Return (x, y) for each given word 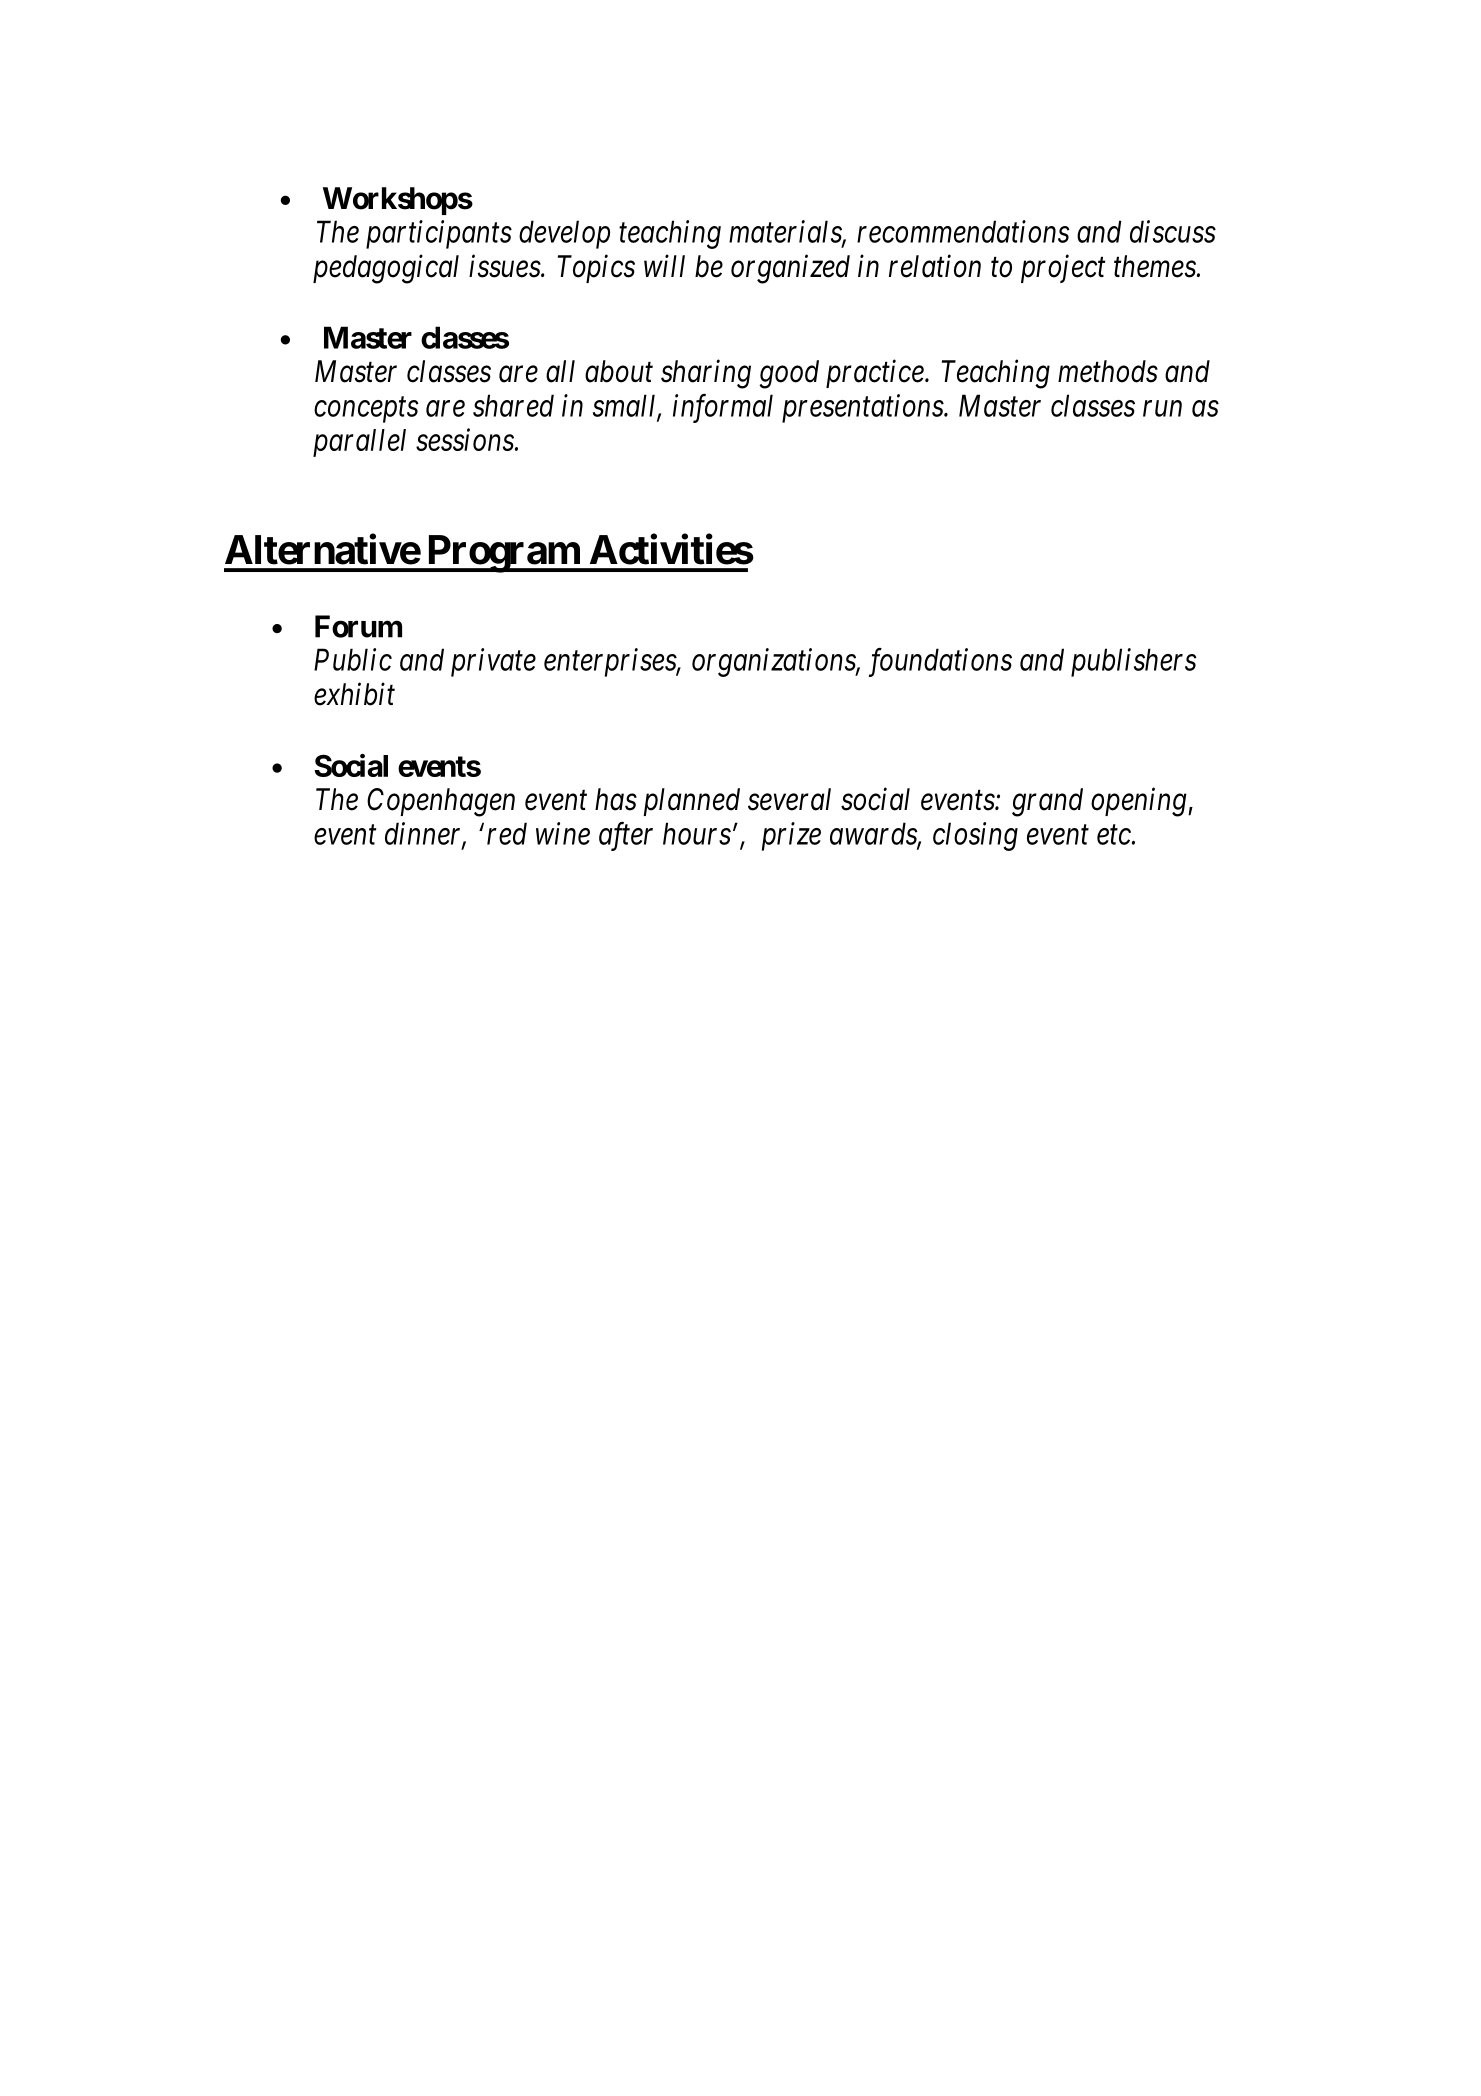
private (493, 663)
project (1063, 269)
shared (513, 405)
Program (502, 554)
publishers (1134, 662)
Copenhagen (441, 802)
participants (439, 235)
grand (1047, 802)
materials (786, 232)
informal (723, 408)
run (1162, 409)
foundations (940, 662)
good (789, 374)
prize (791, 836)
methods (1108, 371)
